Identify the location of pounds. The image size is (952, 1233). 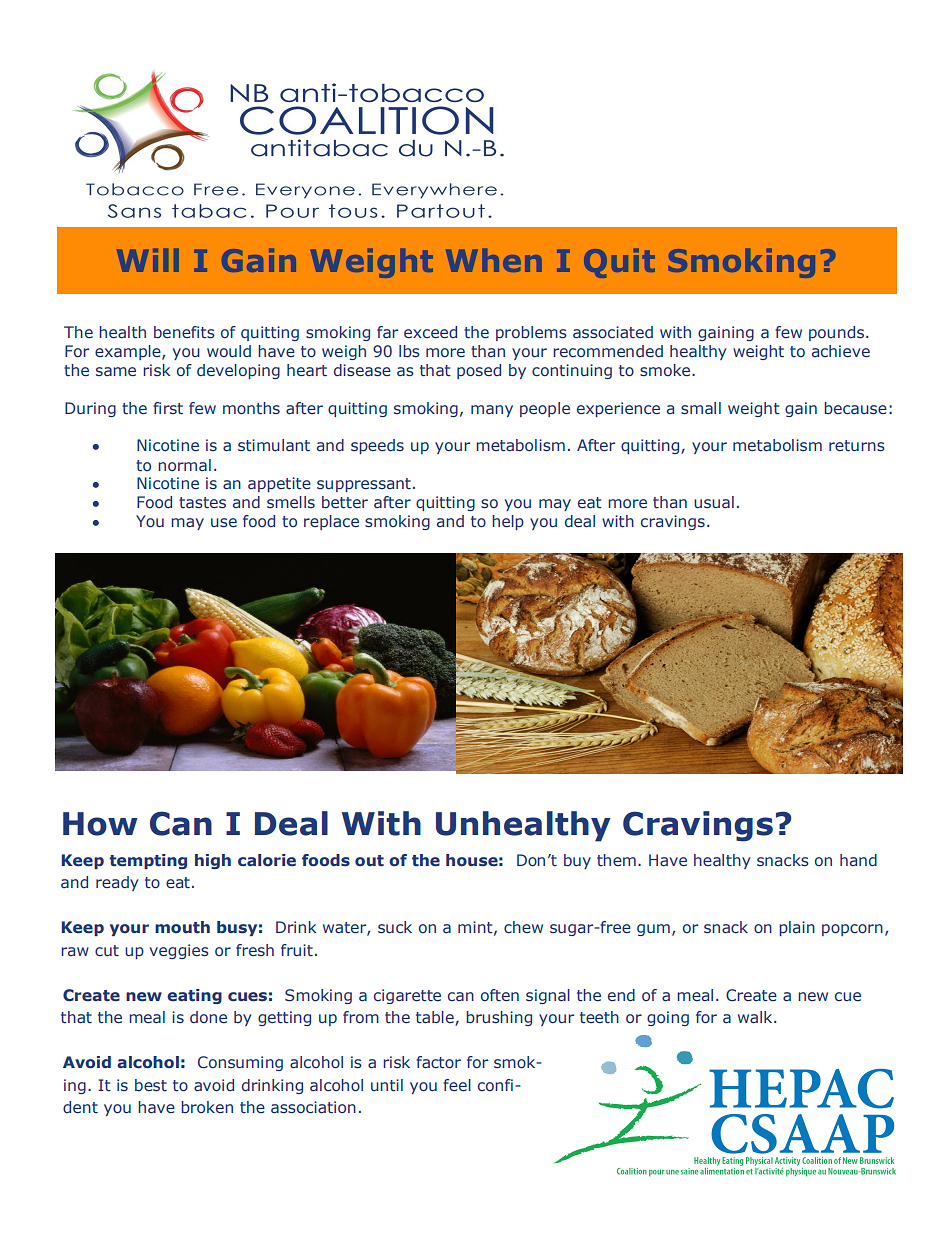
(836, 333).
